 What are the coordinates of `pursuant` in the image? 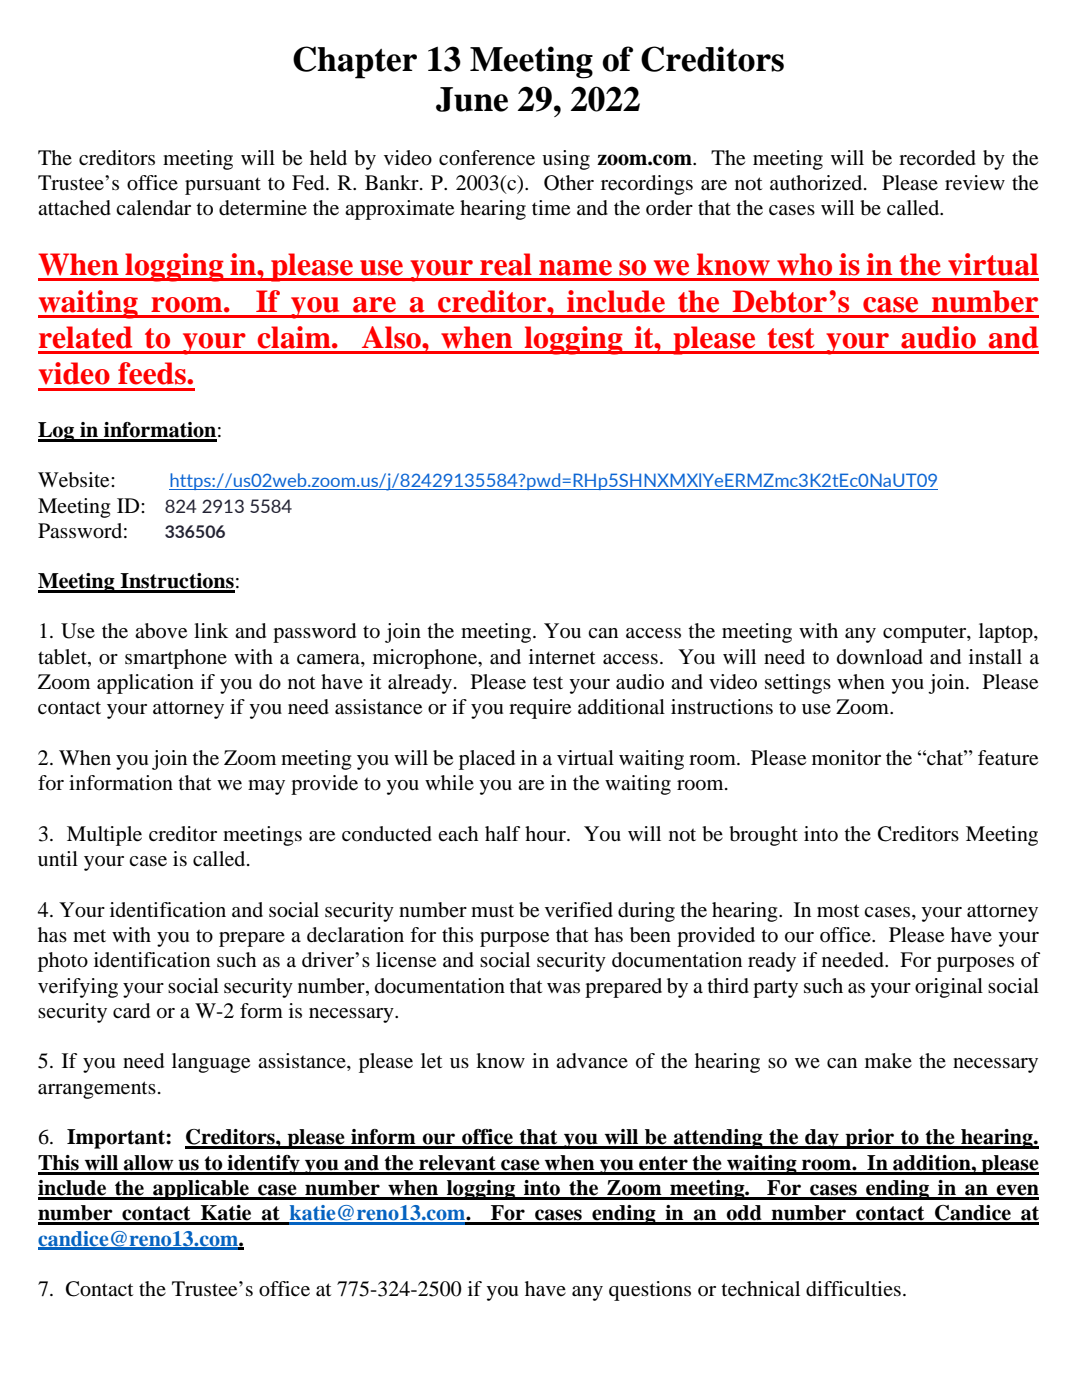 It's located at (223, 186).
